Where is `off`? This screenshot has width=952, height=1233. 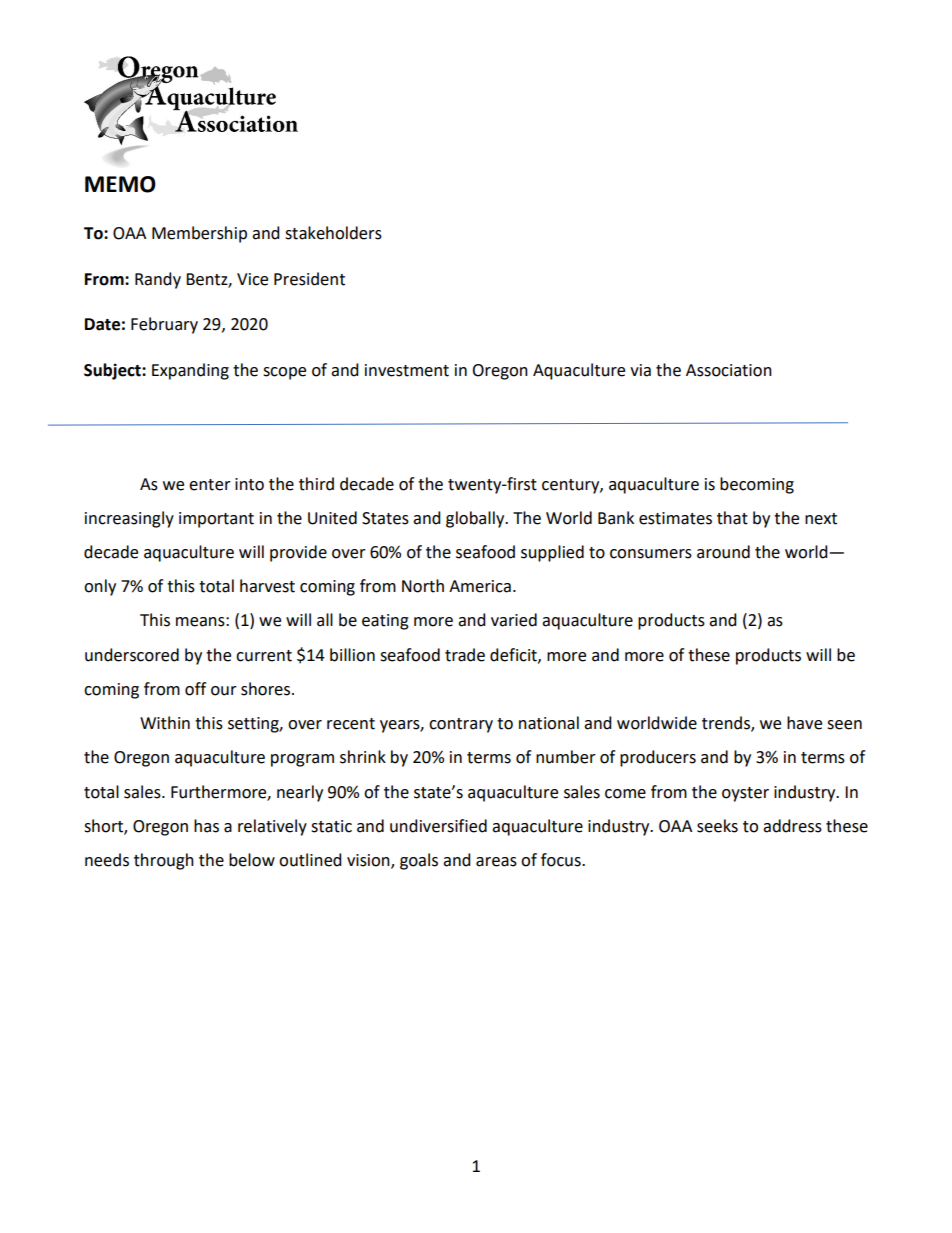
off is located at coordinates (195, 689).
